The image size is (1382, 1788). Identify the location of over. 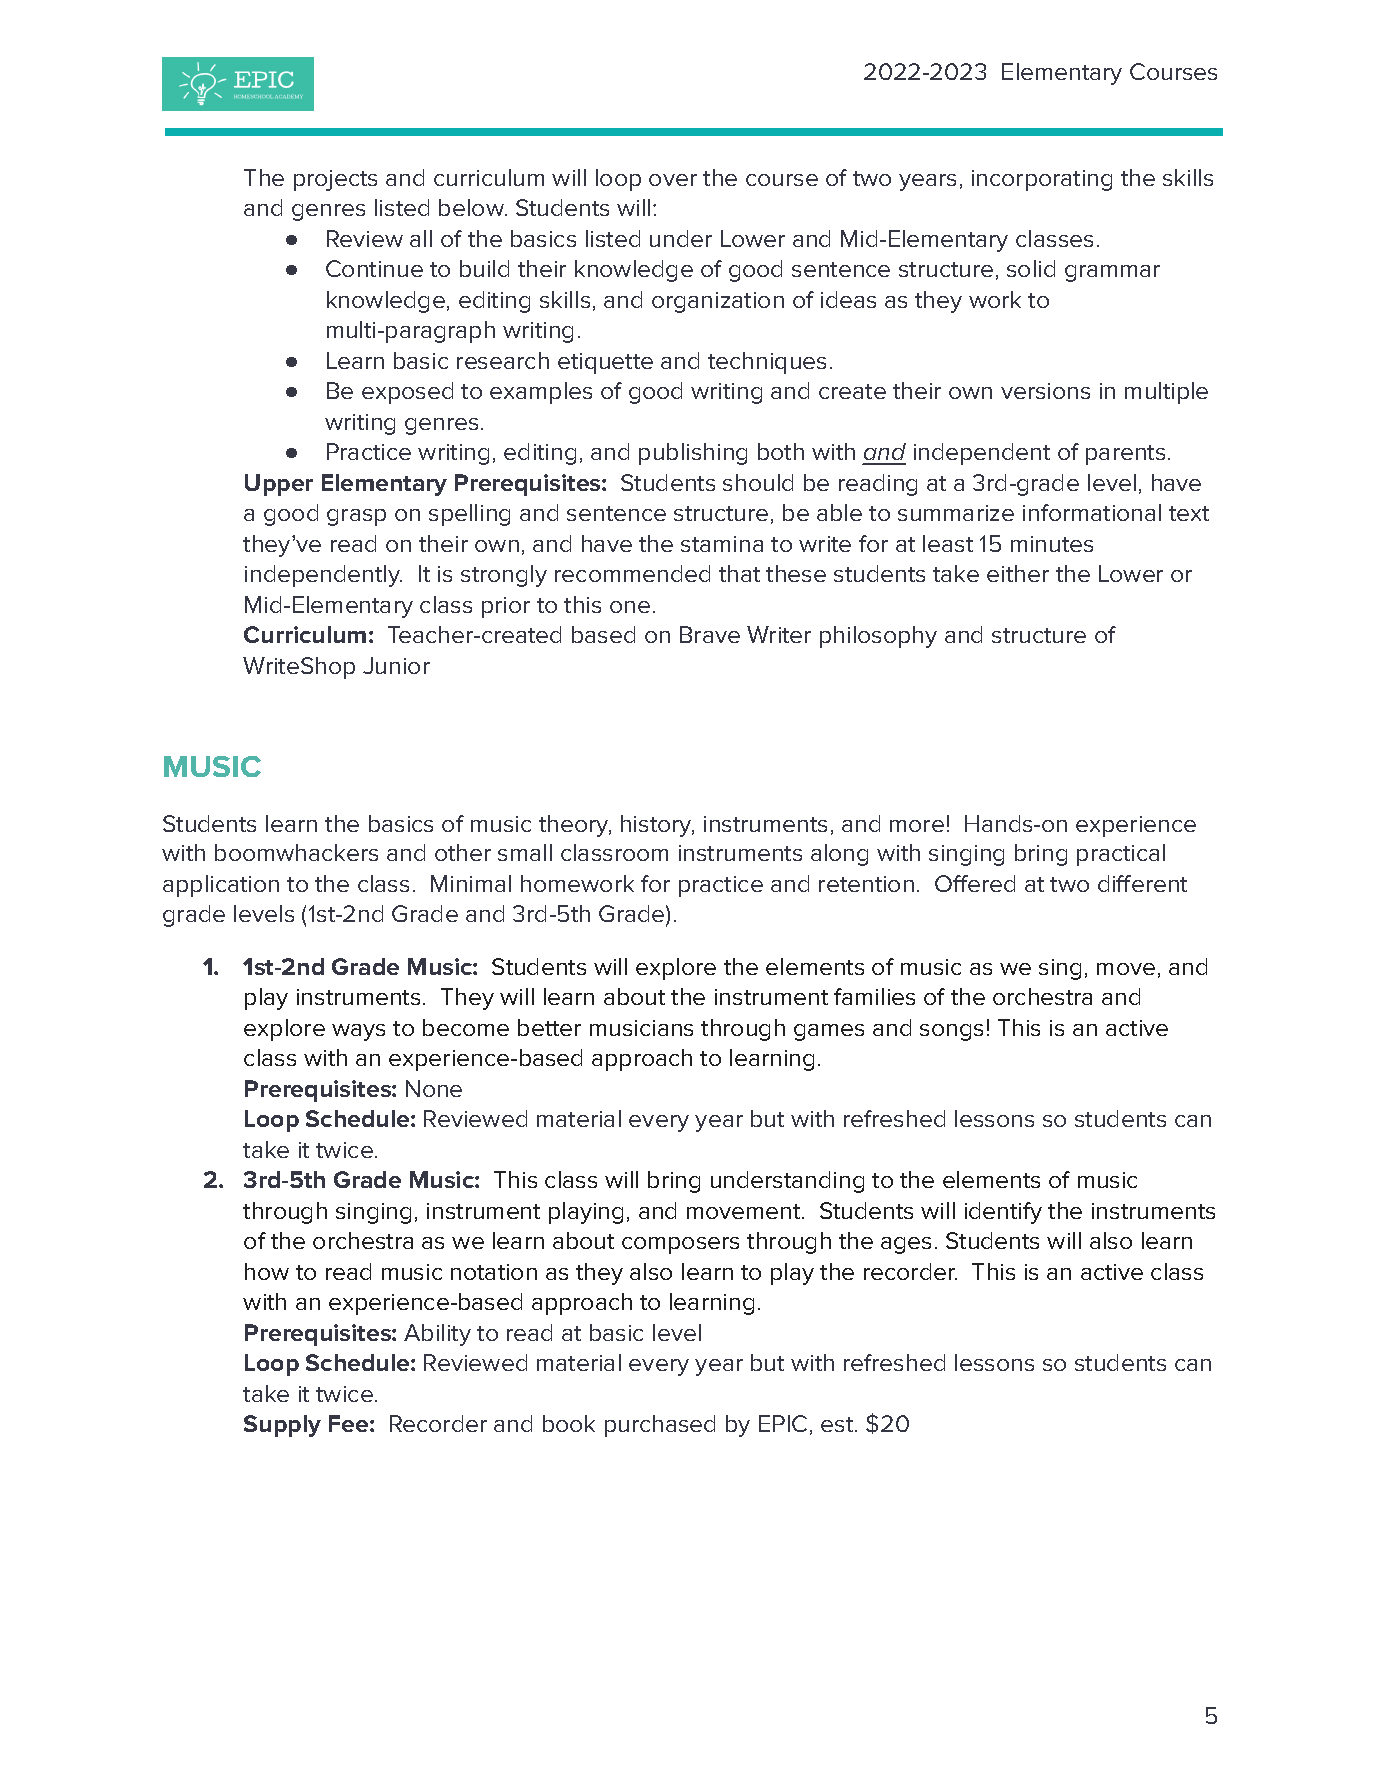
(673, 180).
